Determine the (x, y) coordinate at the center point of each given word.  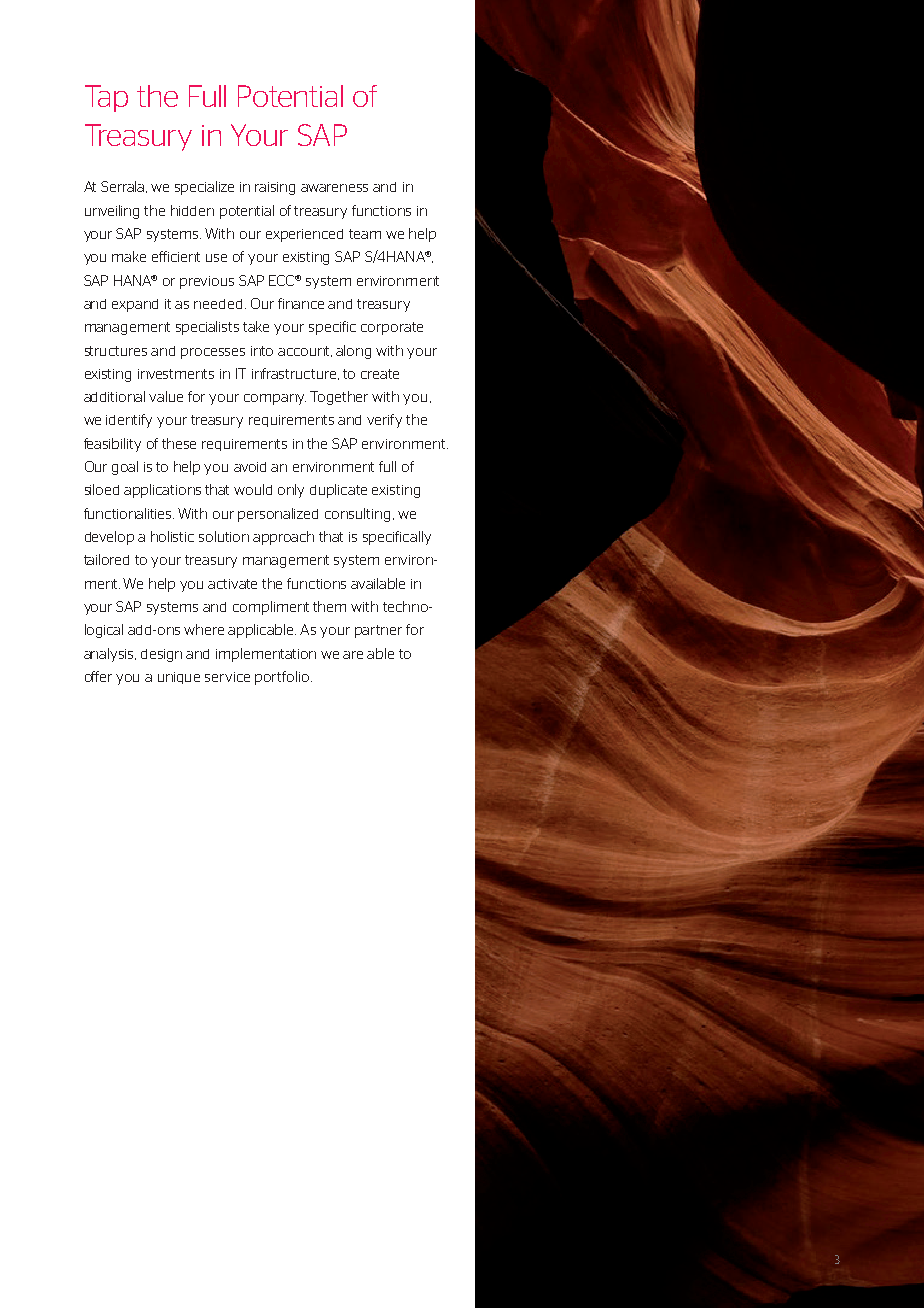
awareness (334, 188)
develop (109, 538)
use (216, 258)
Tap (106, 98)
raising (275, 188)
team (365, 234)
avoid (250, 467)
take (256, 326)
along (353, 352)
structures (116, 351)
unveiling (112, 212)
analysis (110, 655)
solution (224, 536)
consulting (357, 515)
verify (384, 421)
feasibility (112, 445)
